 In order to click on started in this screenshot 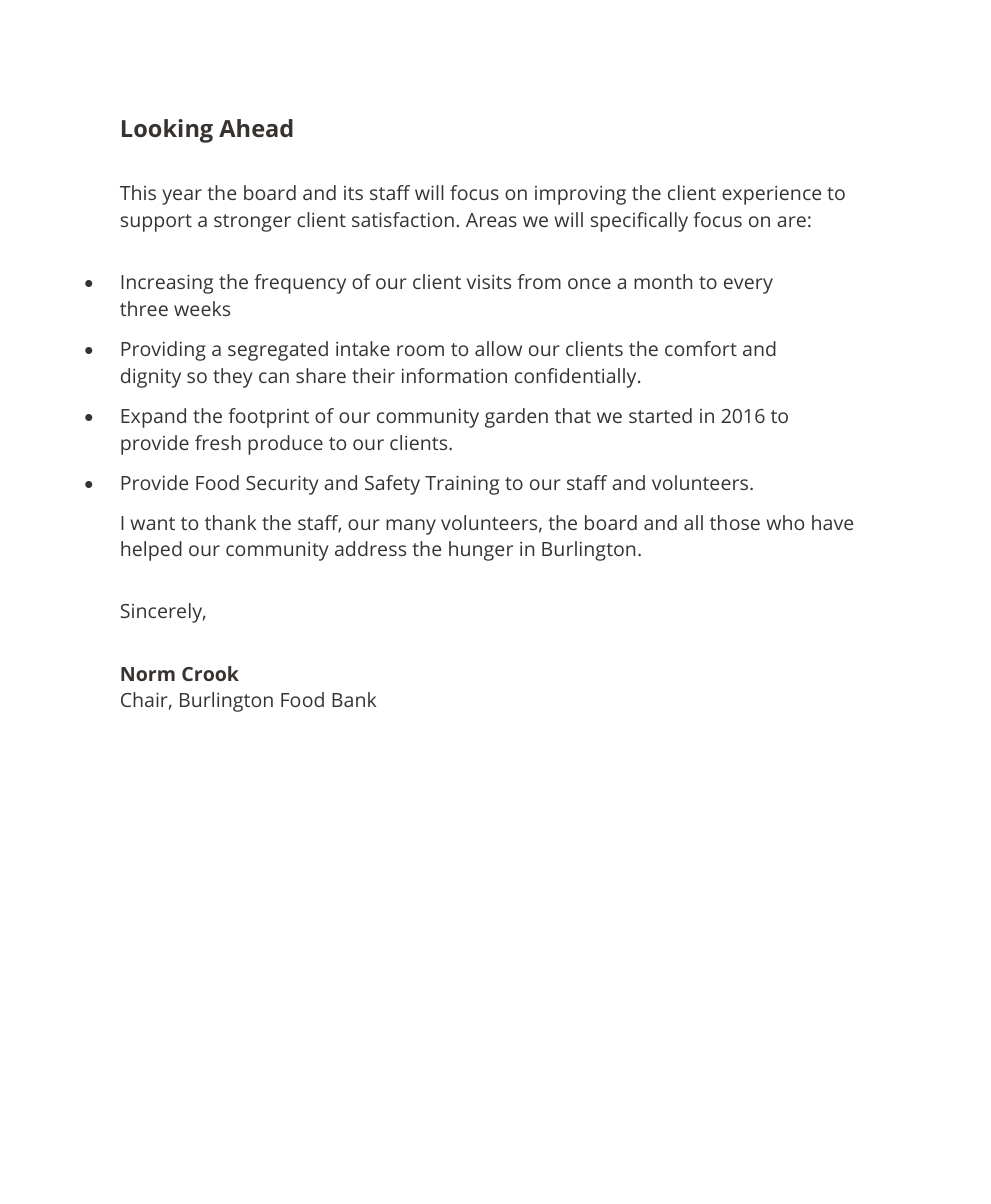, I will do `click(660, 415)`.
